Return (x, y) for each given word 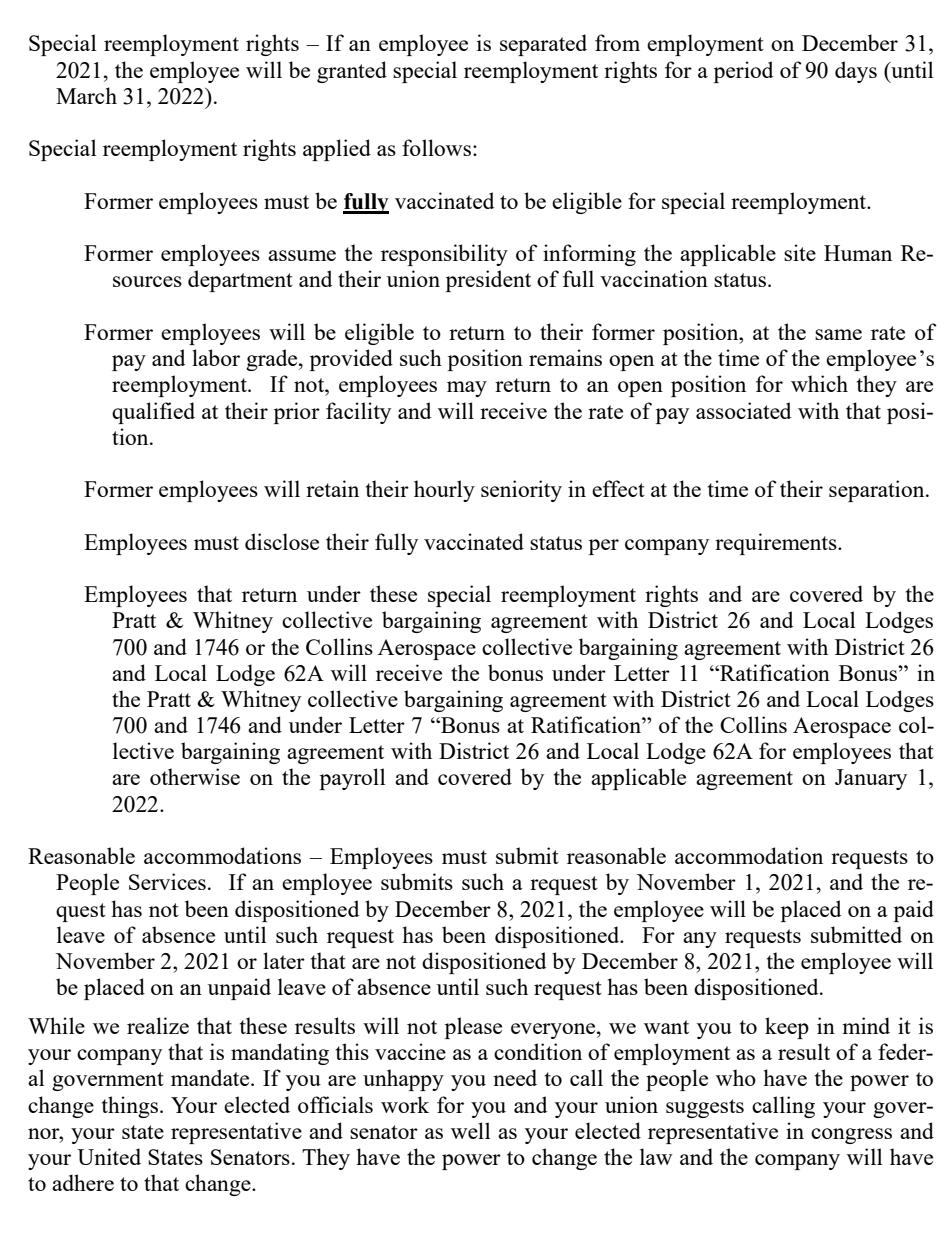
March (86, 95)
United (109, 1156)
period (743, 72)
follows (438, 147)
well (470, 1130)
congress (851, 1136)
